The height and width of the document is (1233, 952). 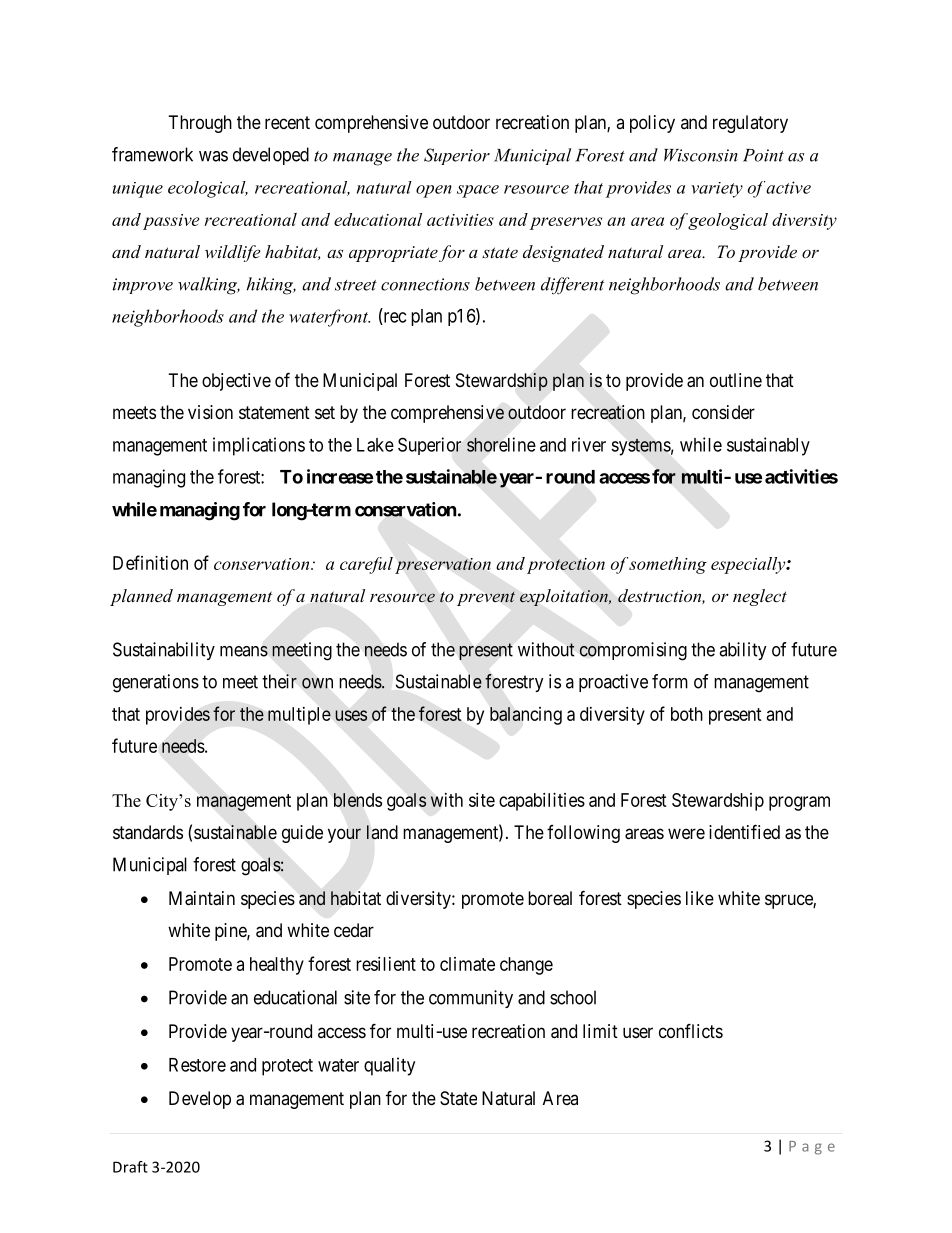 I want to click on means, so click(x=244, y=651).
